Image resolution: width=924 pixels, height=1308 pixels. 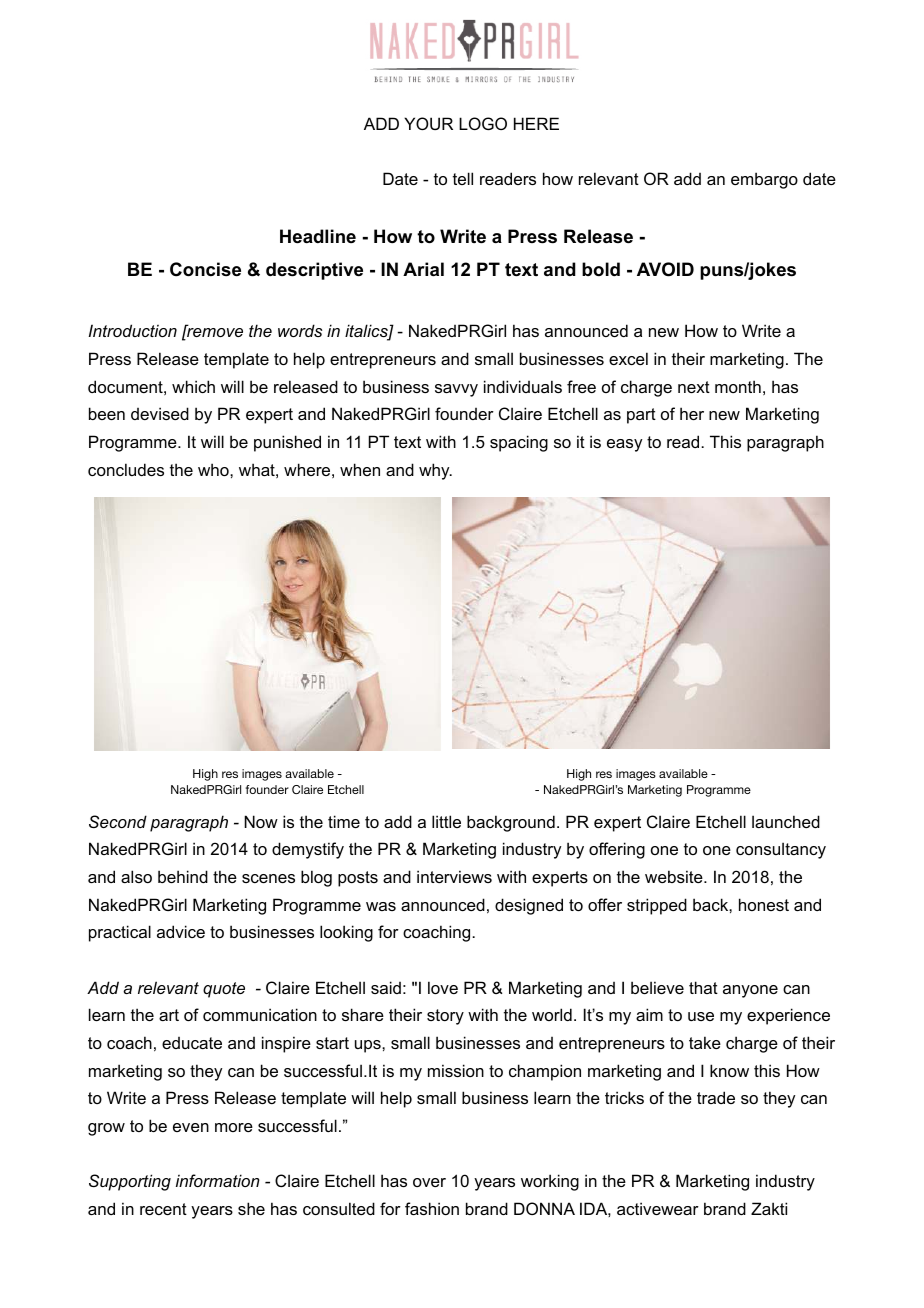 I want to click on over, so click(x=429, y=1182).
